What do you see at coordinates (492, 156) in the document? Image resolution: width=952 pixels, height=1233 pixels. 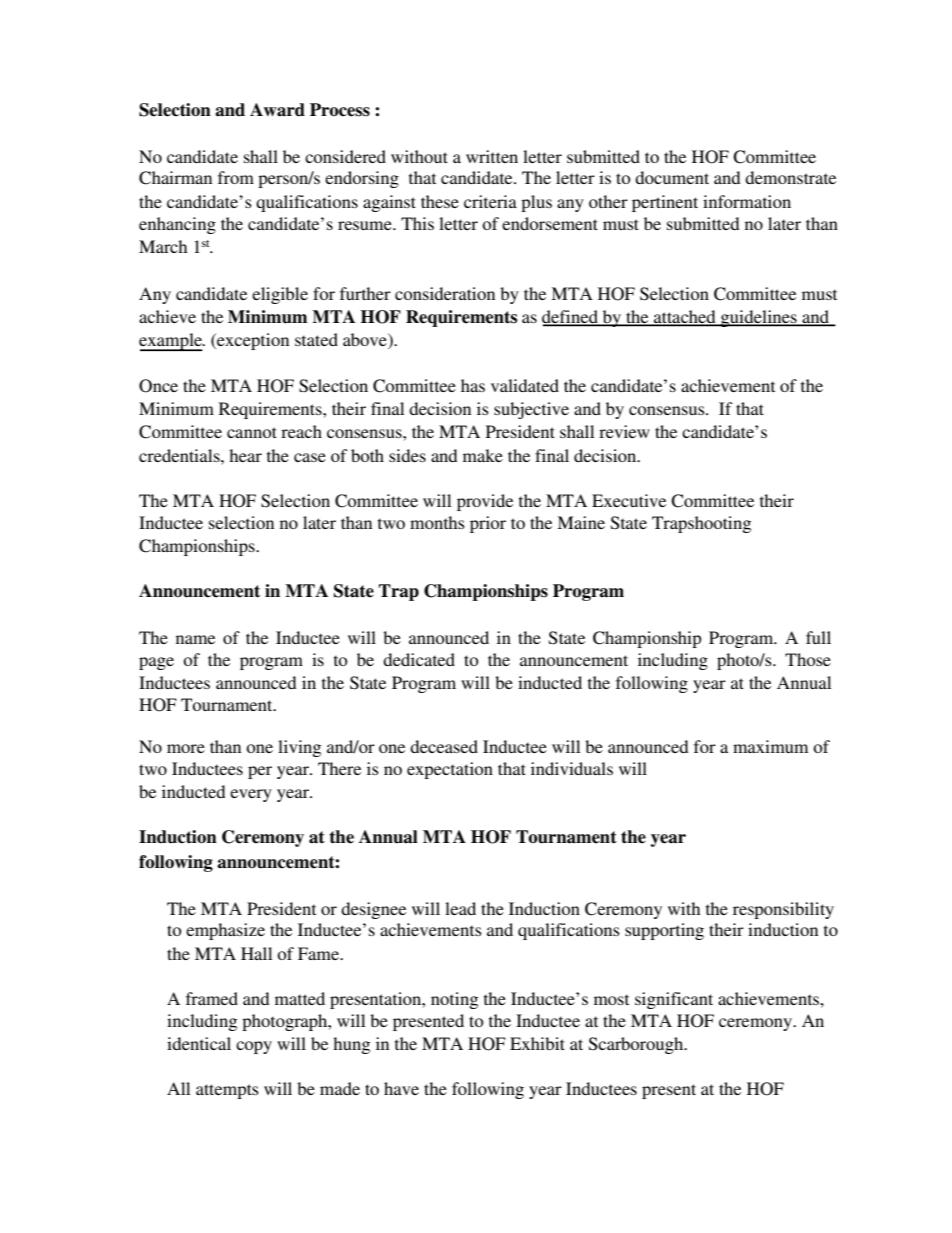 I see `written` at bounding box center [492, 156].
